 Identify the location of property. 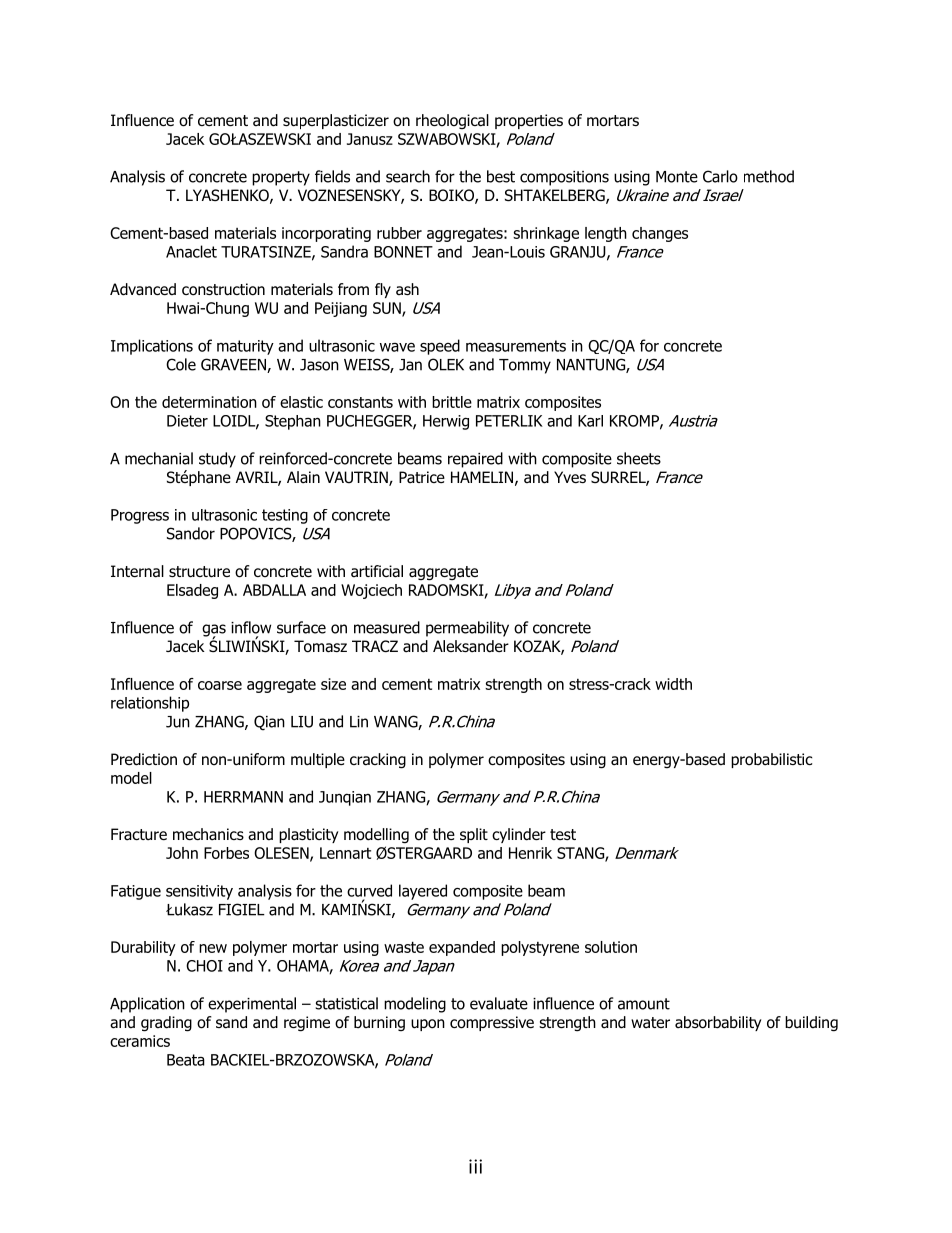
(281, 178).
